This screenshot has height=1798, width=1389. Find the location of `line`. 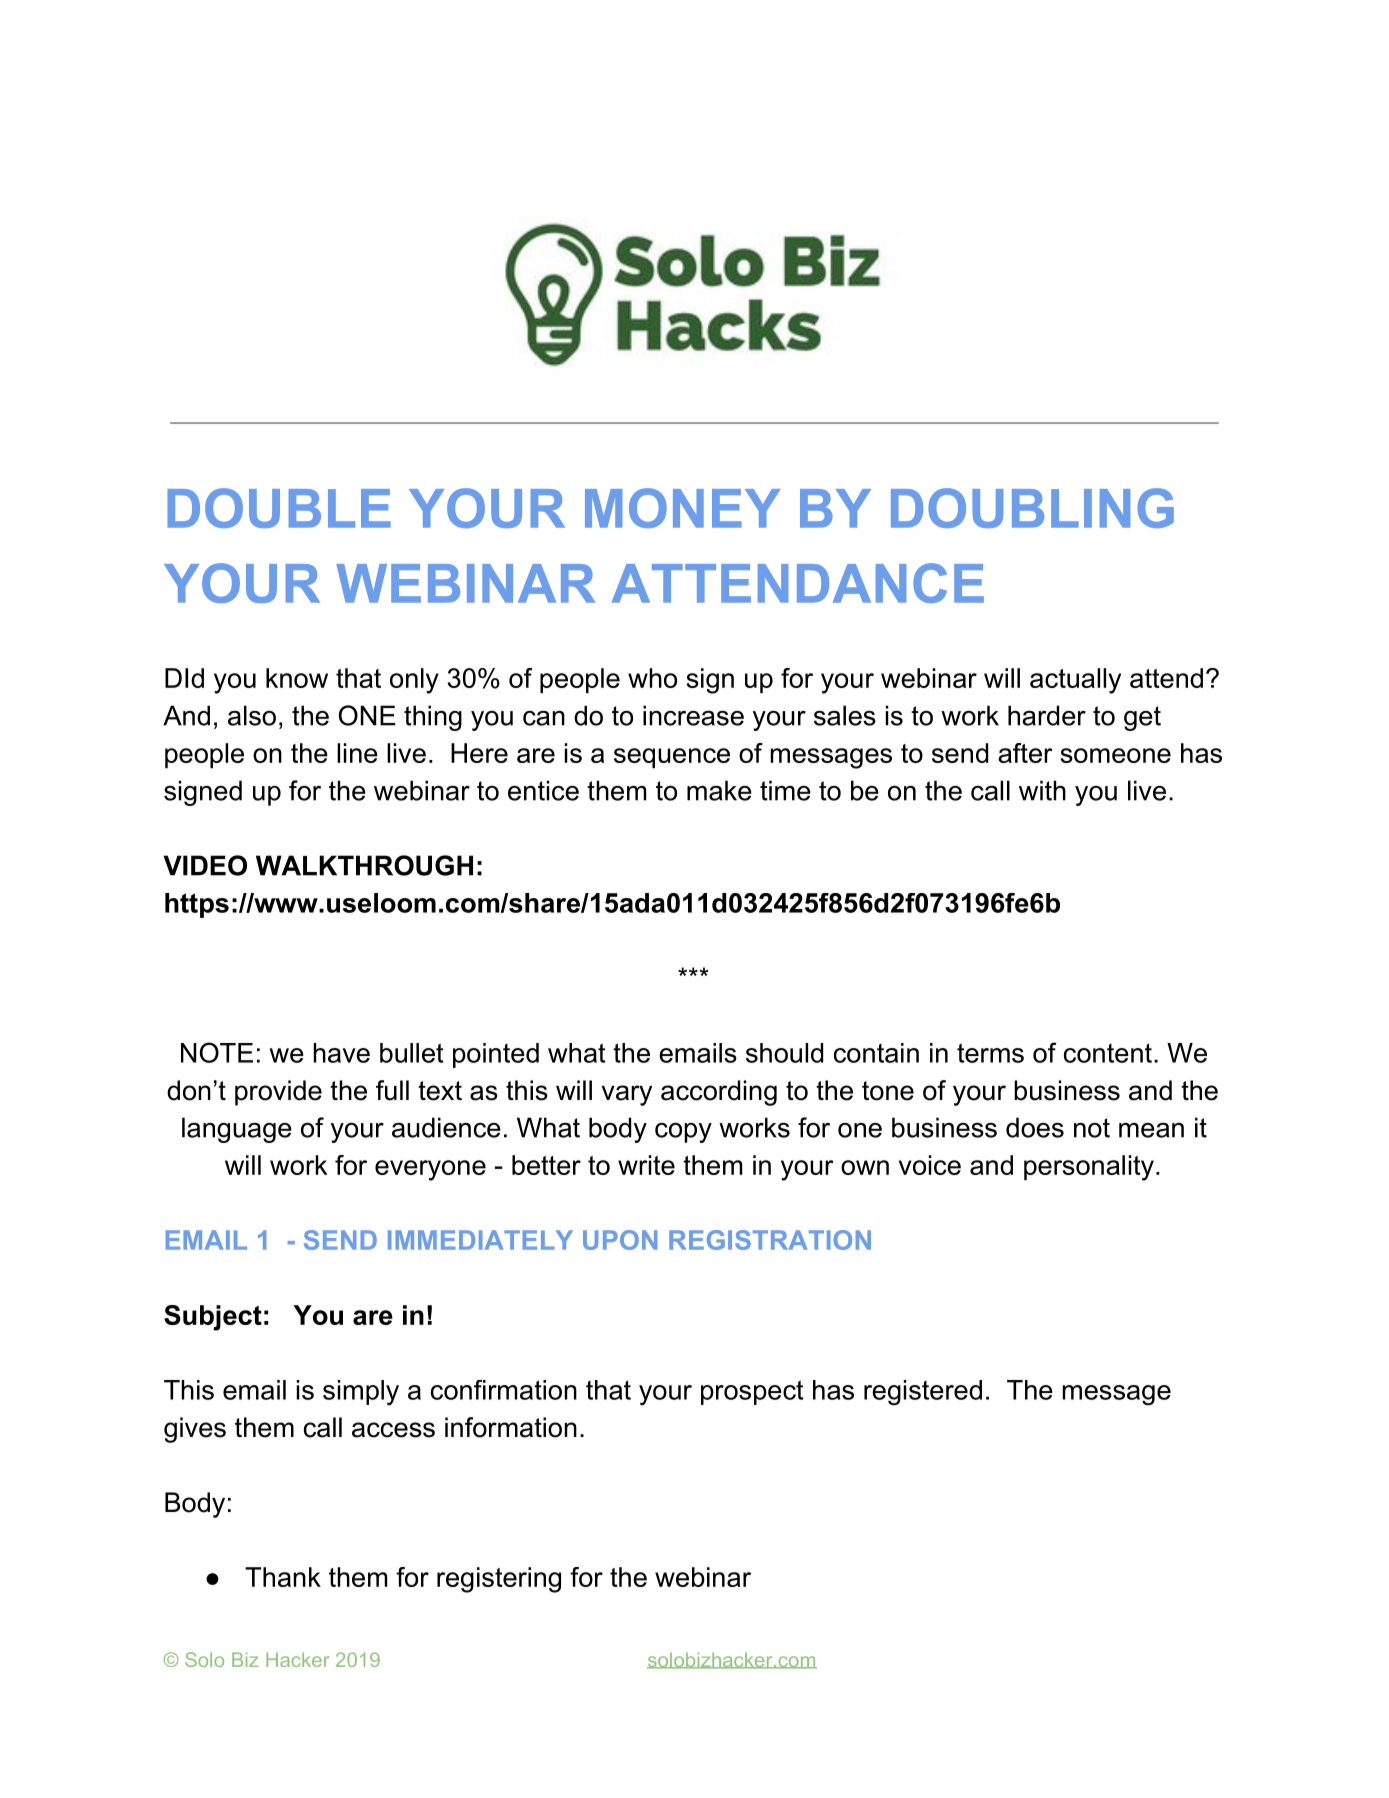

line is located at coordinates (357, 753).
